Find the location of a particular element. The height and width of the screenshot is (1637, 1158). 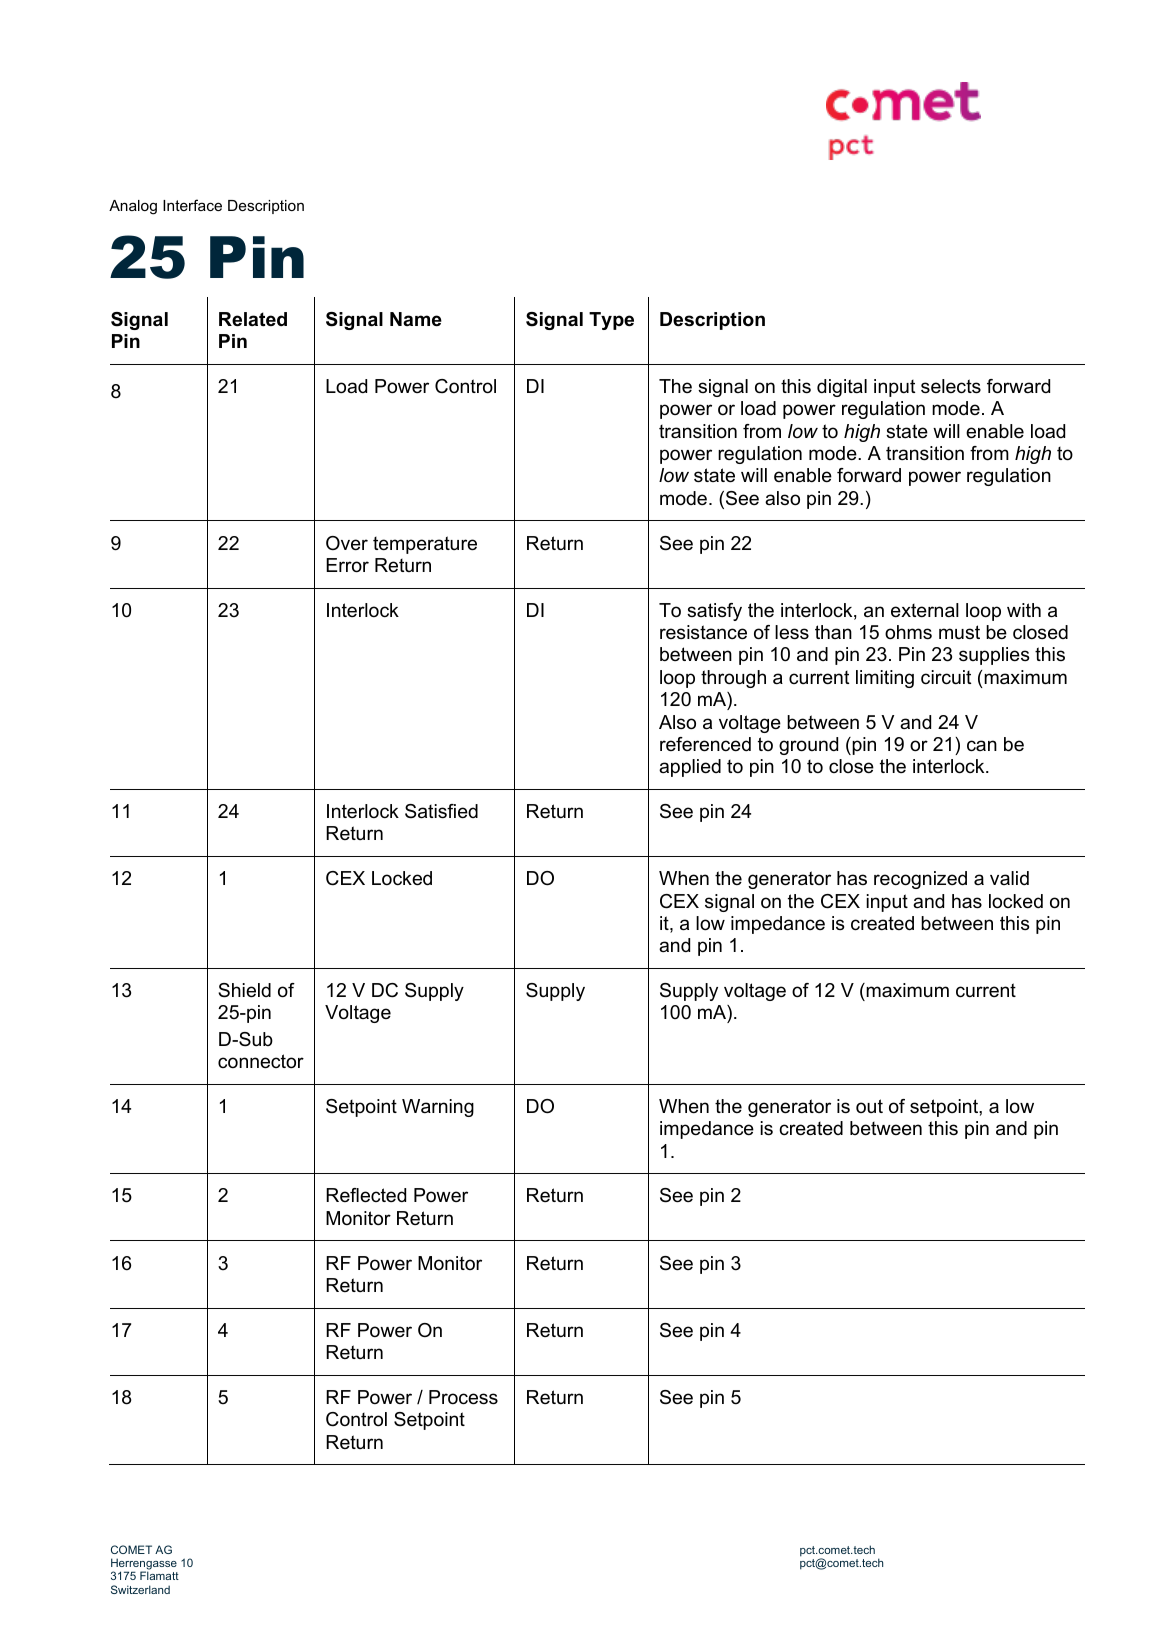

Process is located at coordinates (463, 1397).
